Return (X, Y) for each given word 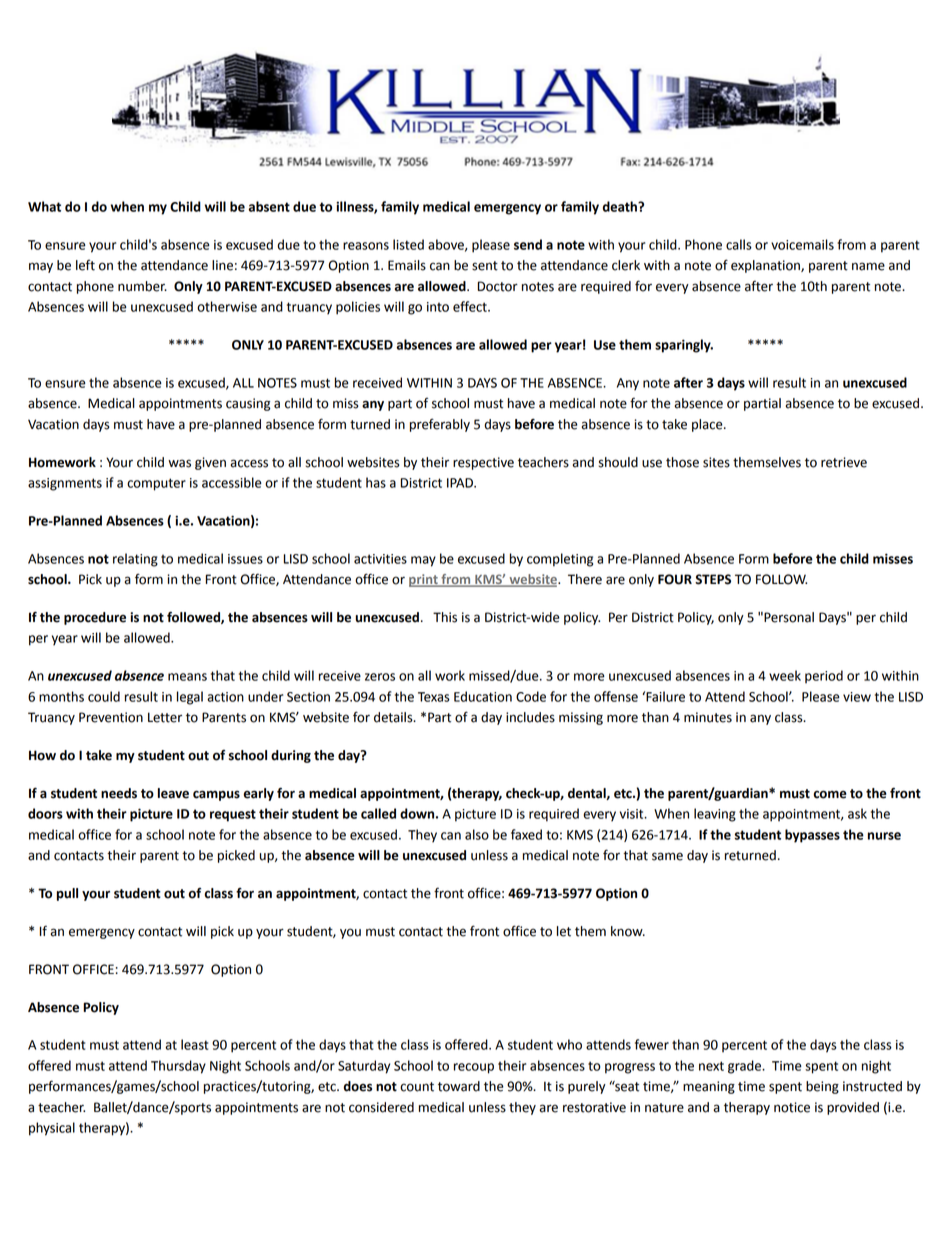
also (477, 834)
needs (119, 793)
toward (459, 1086)
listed (408, 244)
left (85, 265)
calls (739, 244)
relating (135, 560)
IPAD (461, 483)
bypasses (812, 836)
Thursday (178, 1067)
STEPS (713, 579)
